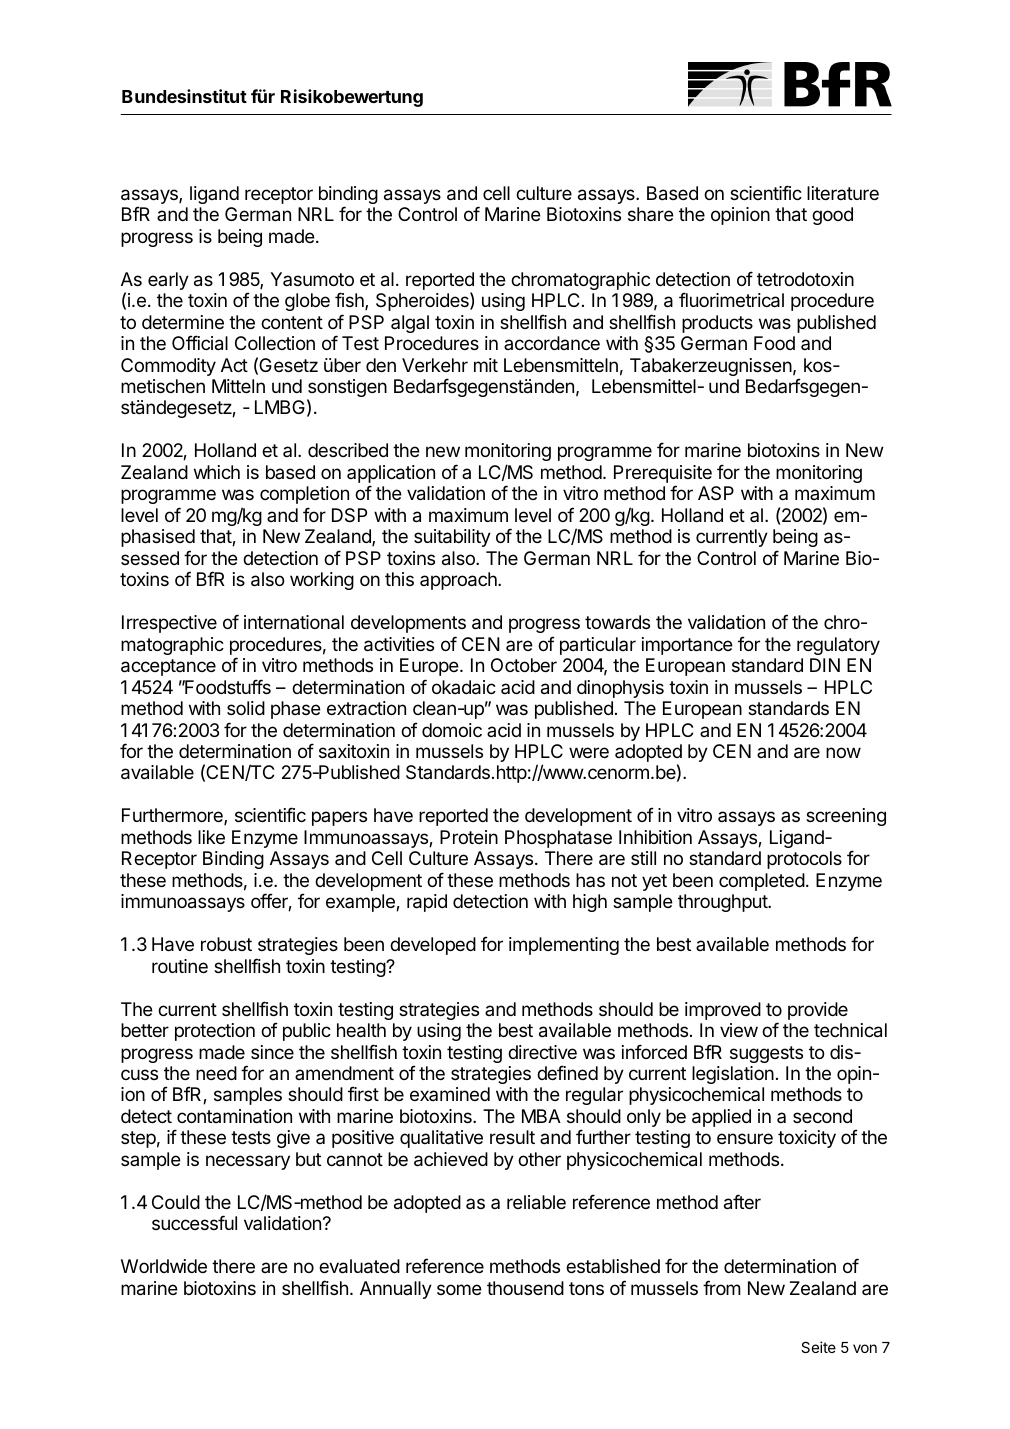  What do you see at coordinates (164, 1266) in the screenshot?
I see `Worldwide` at bounding box center [164, 1266].
